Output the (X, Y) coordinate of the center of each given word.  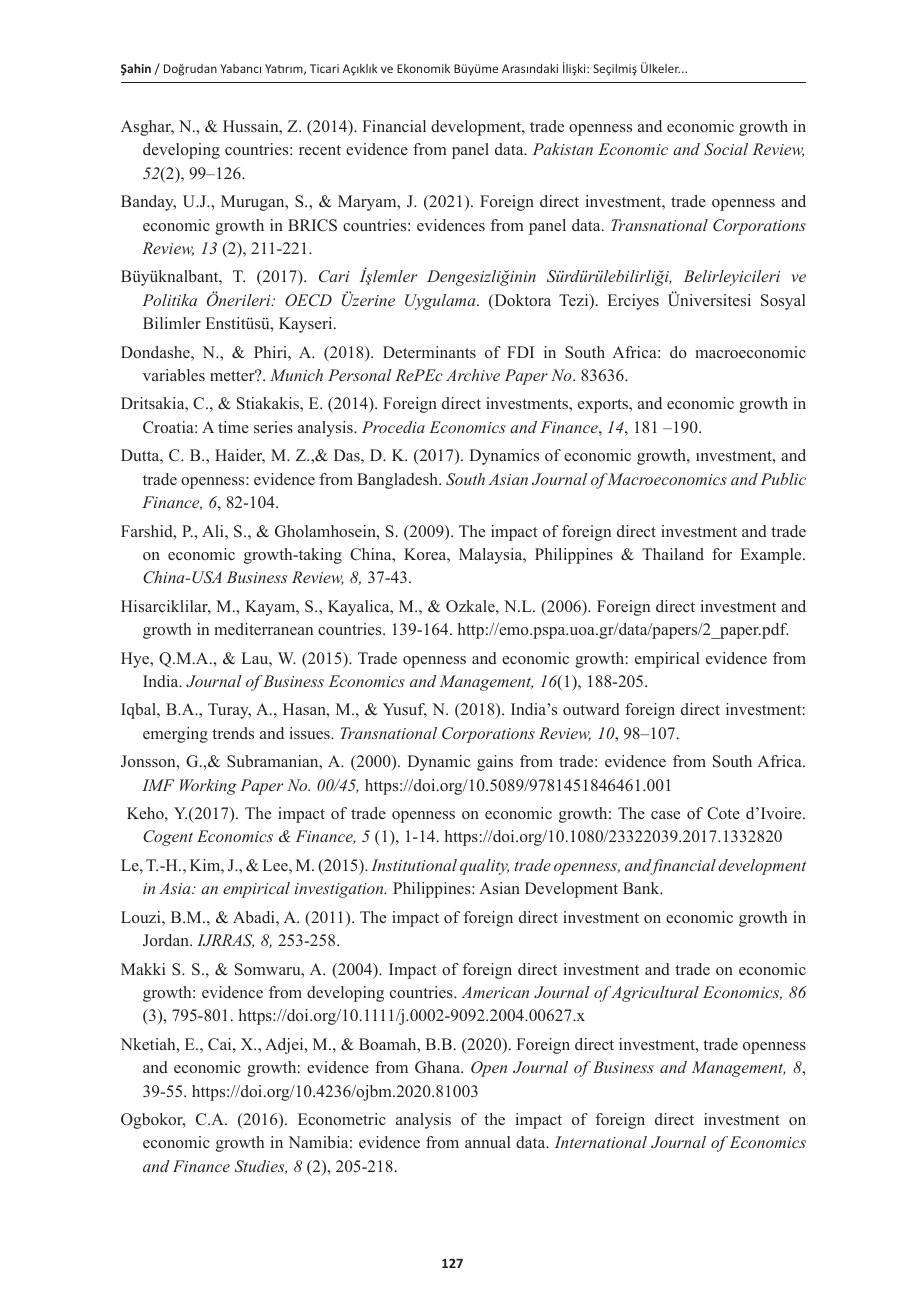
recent (320, 150)
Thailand (673, 554)
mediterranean (263, 629)
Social (726, 149)
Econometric (342, 1119)
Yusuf (405, 710)
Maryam (368, 203)
